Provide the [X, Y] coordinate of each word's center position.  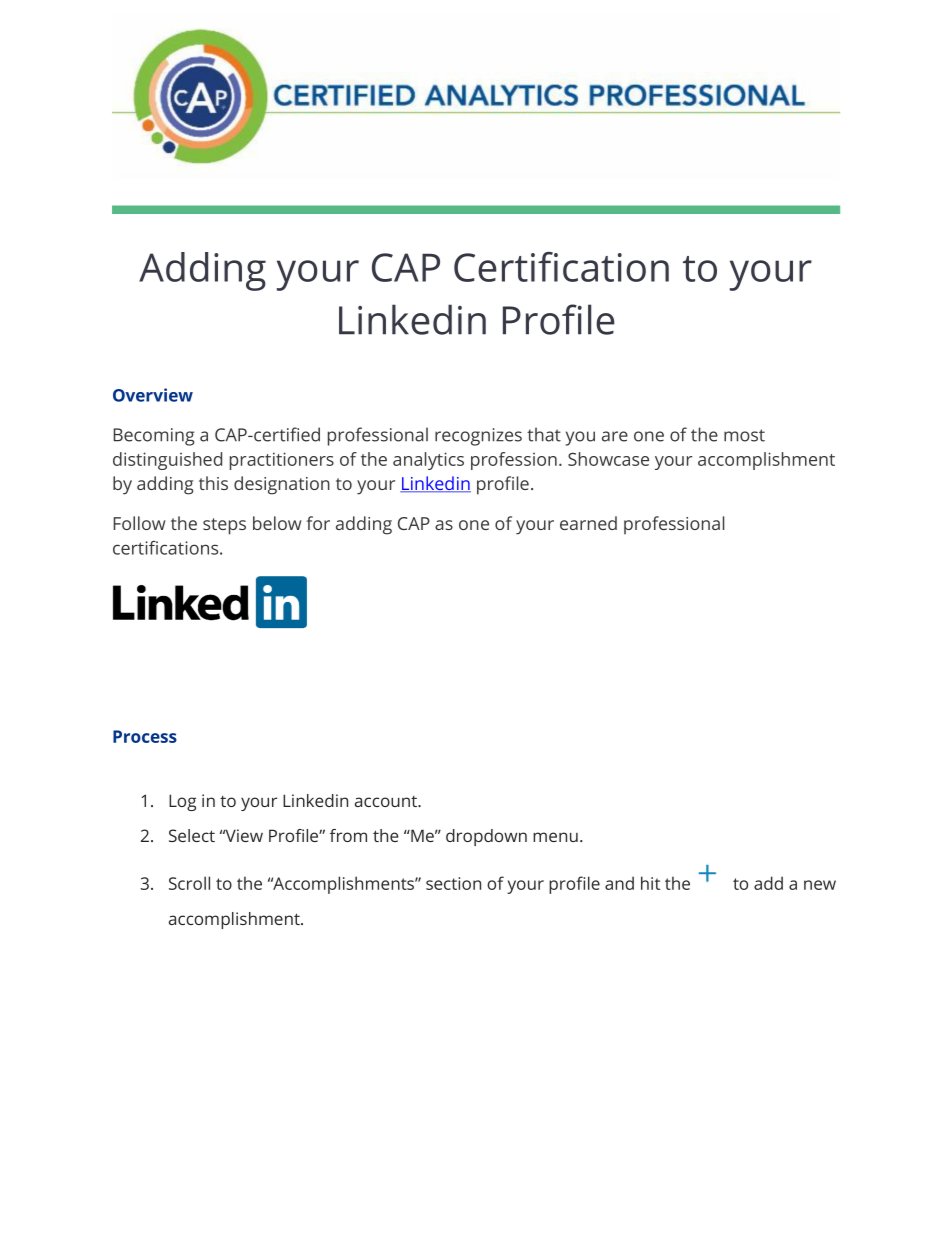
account [387, 801]
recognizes [478, 437]
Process [145, 736]
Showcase [608, 459]
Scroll [189, 883]
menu [555, 837]
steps [224, 526]
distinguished [167, 461]
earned [588, 523]
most [744, 435]
